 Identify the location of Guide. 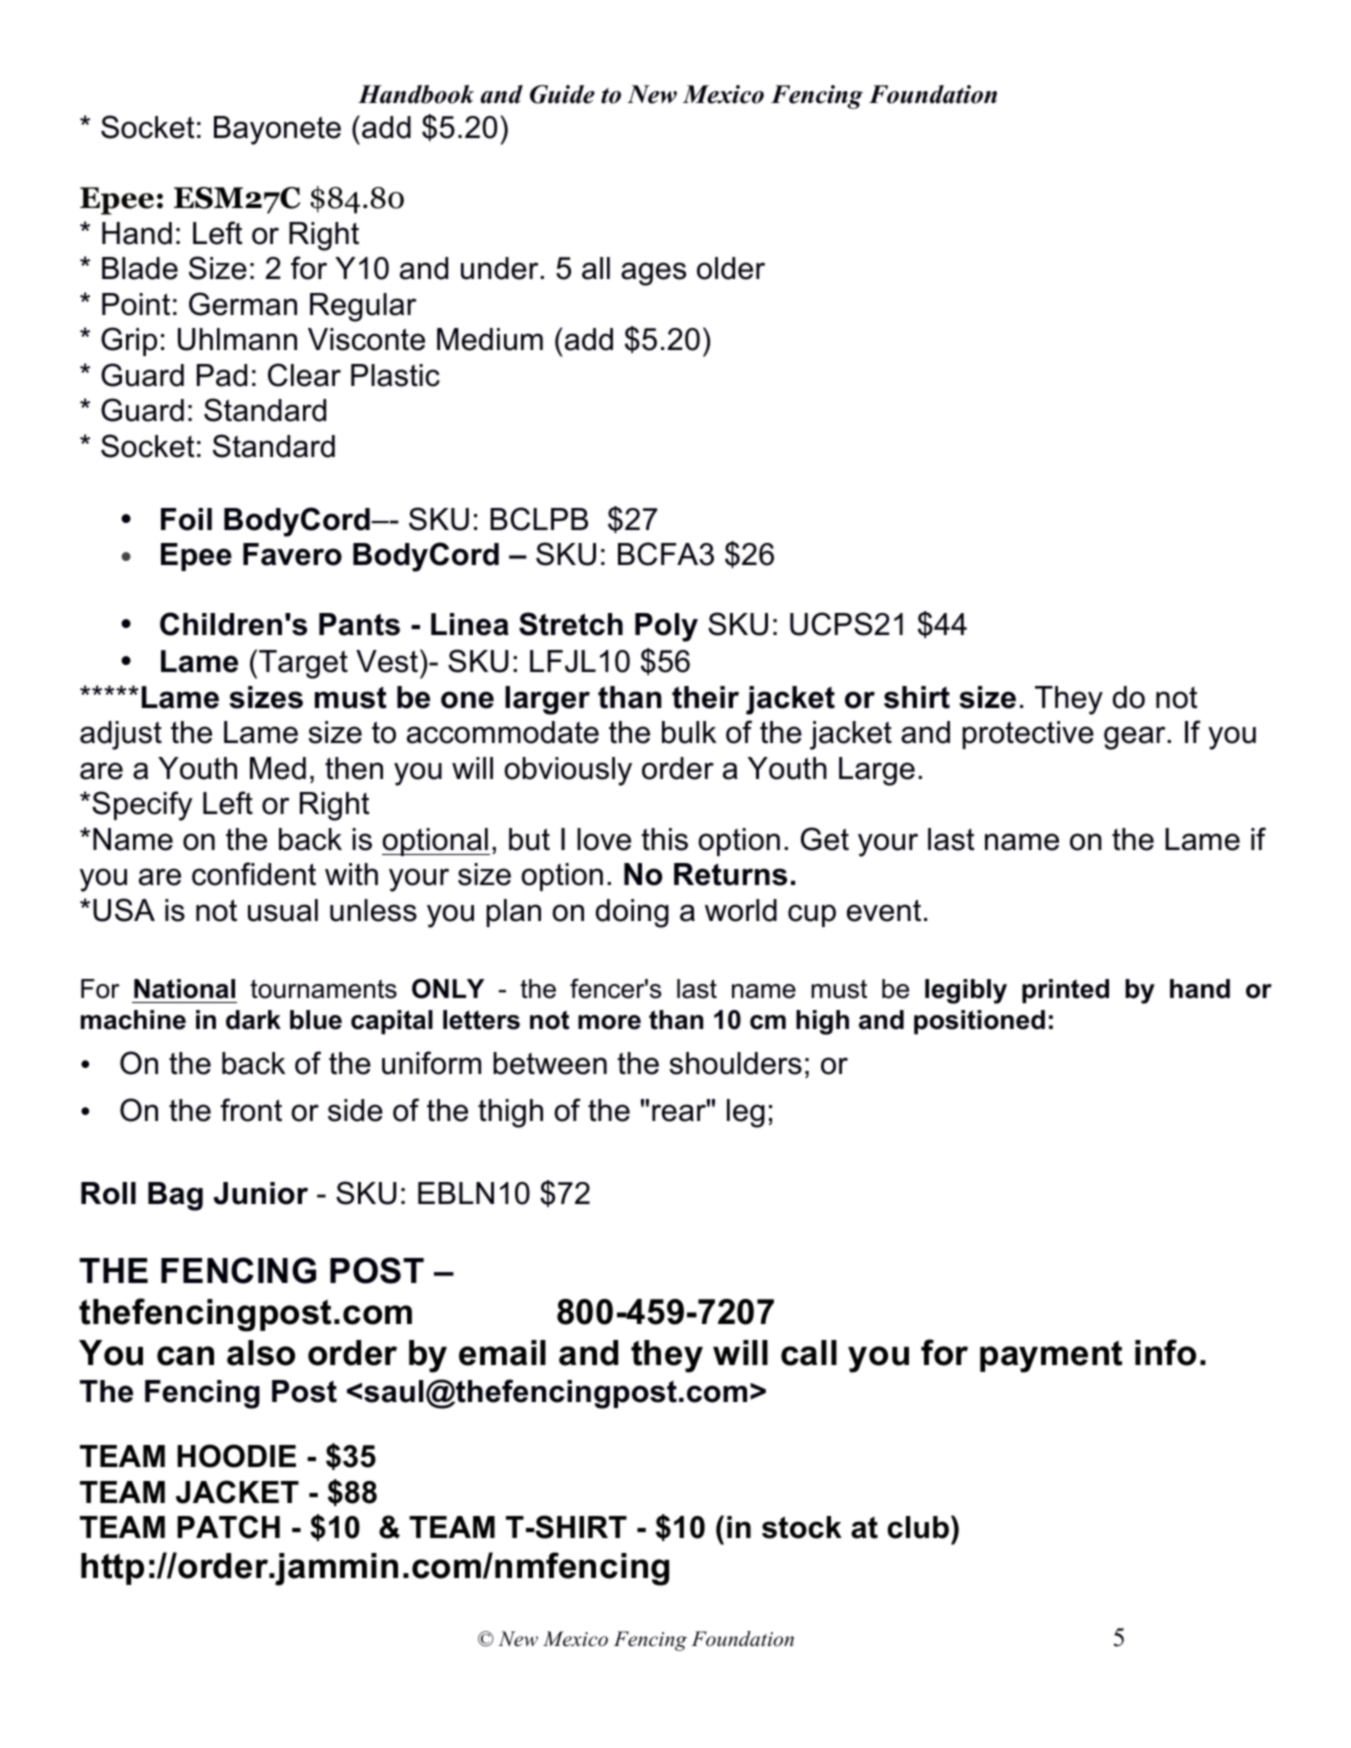
(562, 94).
